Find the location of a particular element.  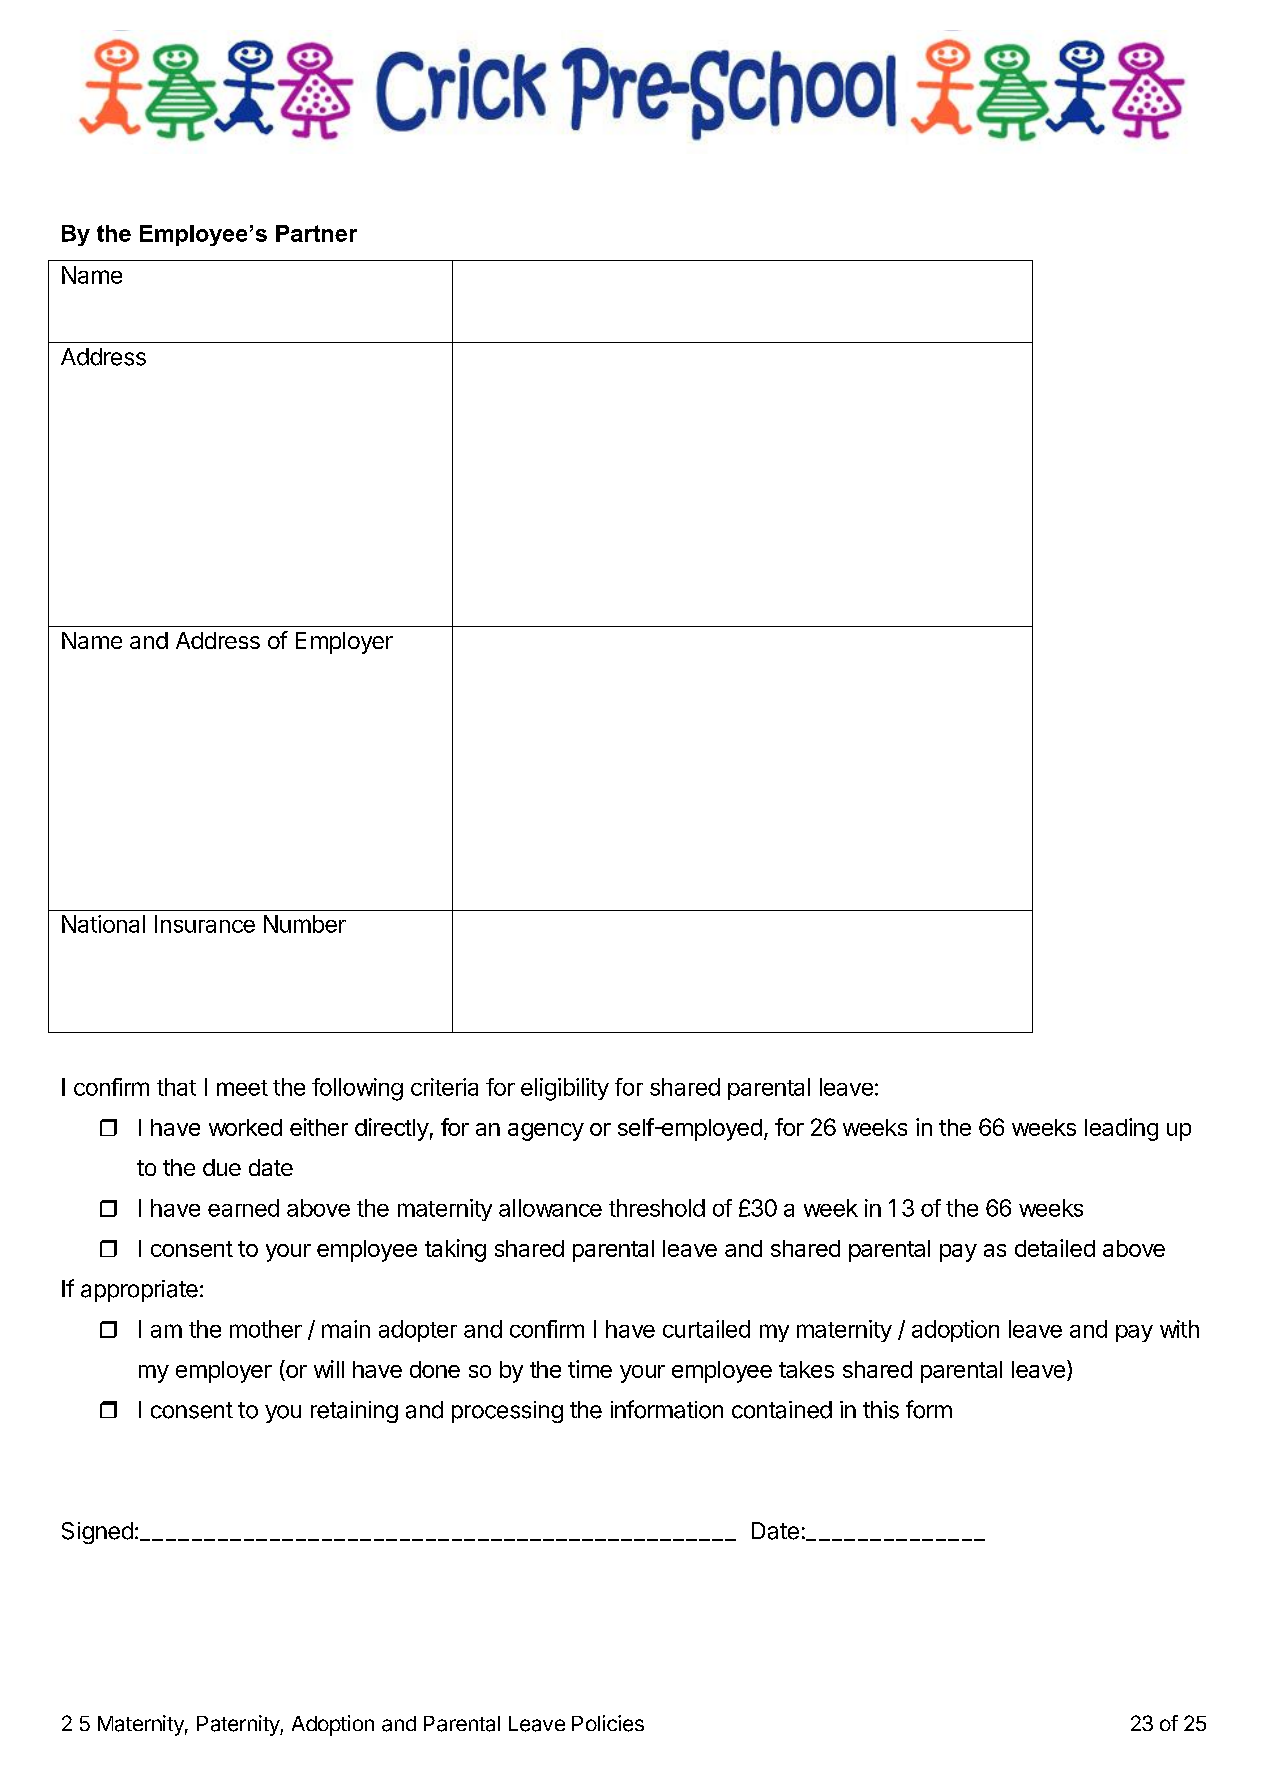

curtailed is located at coordinates (706, 1329).
